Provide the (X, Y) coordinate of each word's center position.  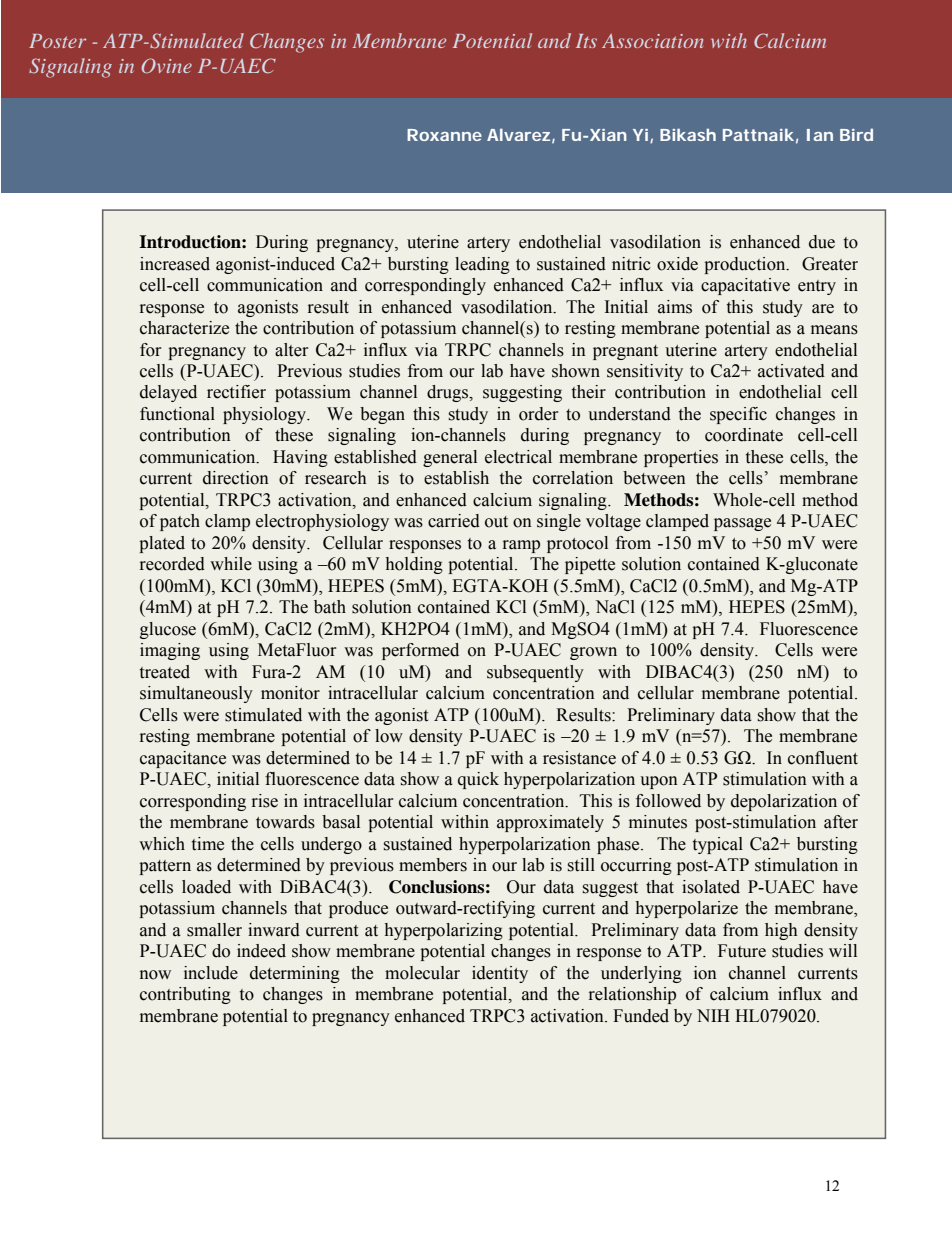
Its (586, 41)
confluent (823, 758)
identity (500, 974)
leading (482, 265)
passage (742, 524)
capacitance (183, 759)
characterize (184, 328)
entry (817, 287)
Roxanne (444, 135)
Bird (856, 134)
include (211, 973)
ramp (521, 546)
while (231, 564)
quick (478, 780)
